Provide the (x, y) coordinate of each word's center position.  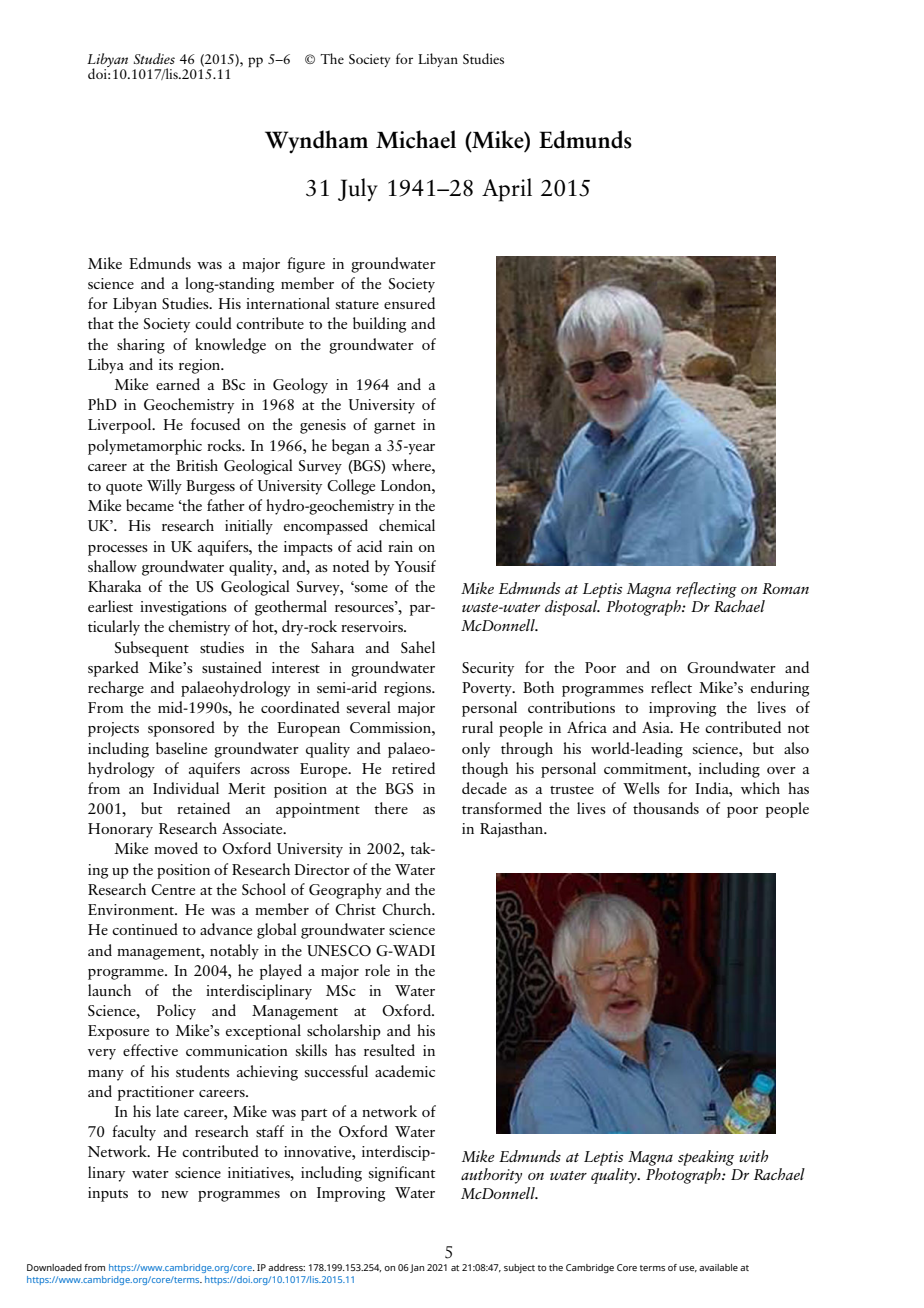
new (174, 1194)
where (412, 465)
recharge (116, 689)
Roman (785, 588)
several (369, 707)
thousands (666, 808)
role (377, 970)
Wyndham (316, 141)
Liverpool (121, 426)
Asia (657, 727)
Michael (416, 139)
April (507, 190)
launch (109, 990)
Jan (417, 1268)
